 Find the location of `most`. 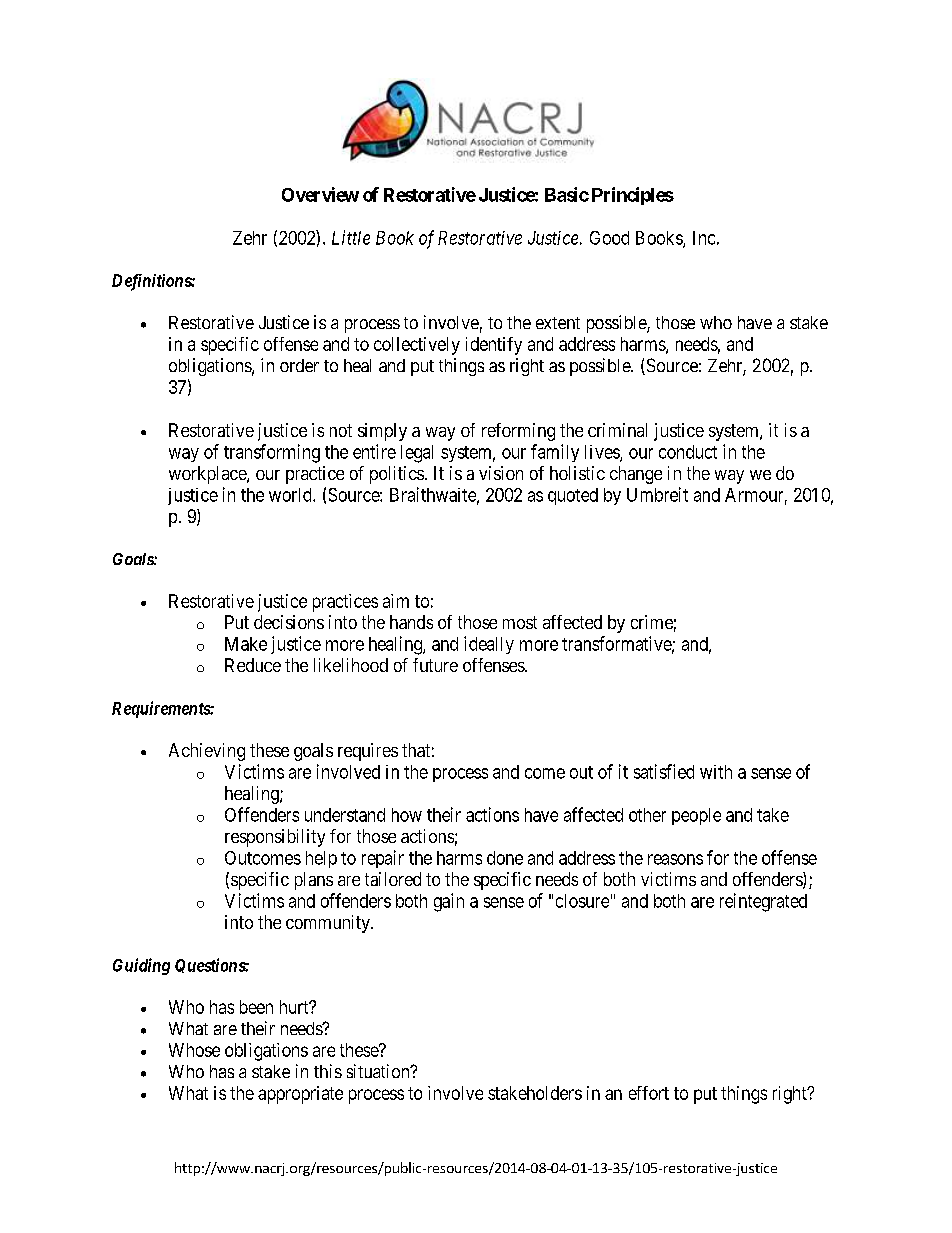

most is located at coordinates (520, 622).
